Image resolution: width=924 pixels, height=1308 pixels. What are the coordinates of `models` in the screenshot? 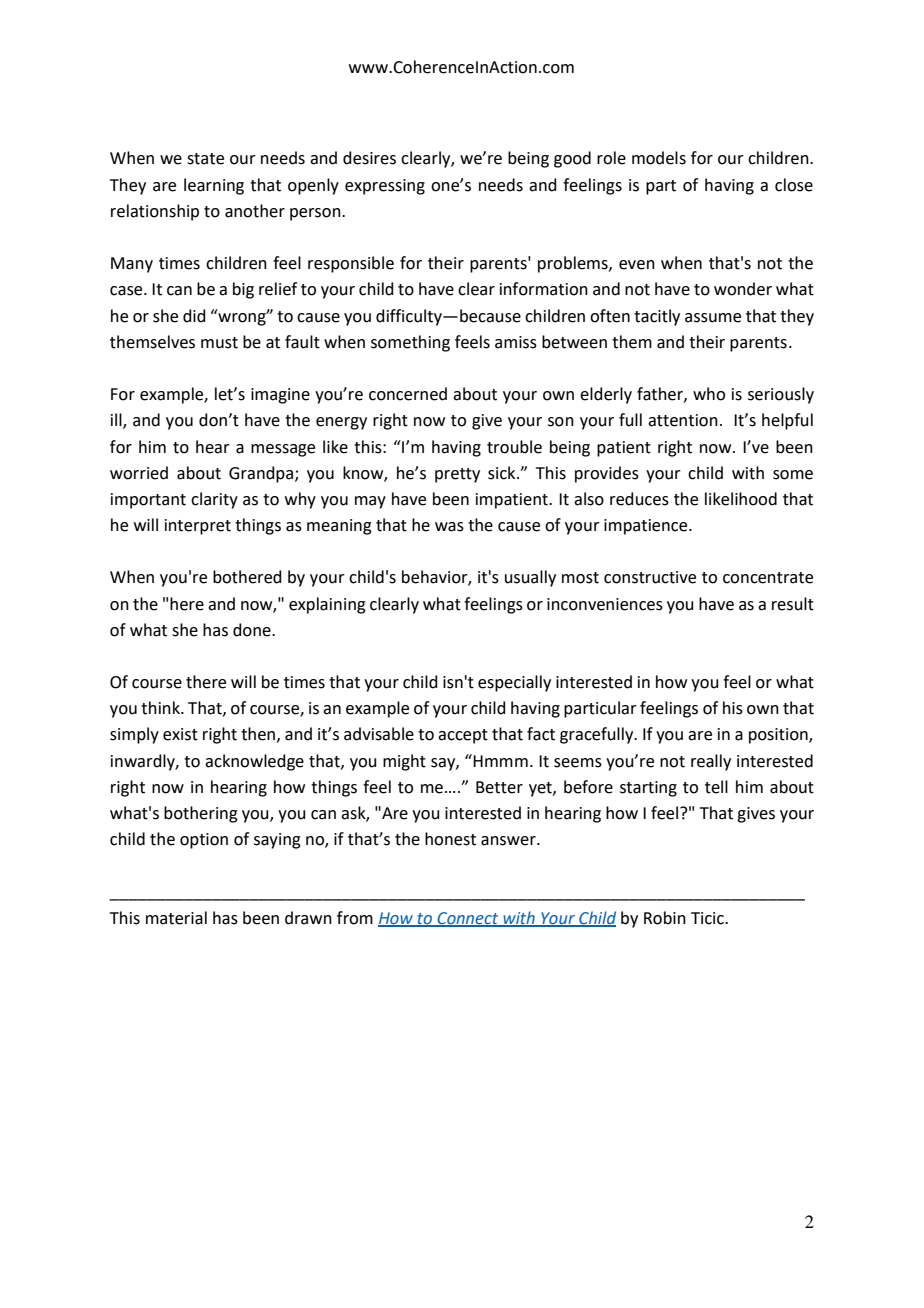 It's located at (659, 158).
